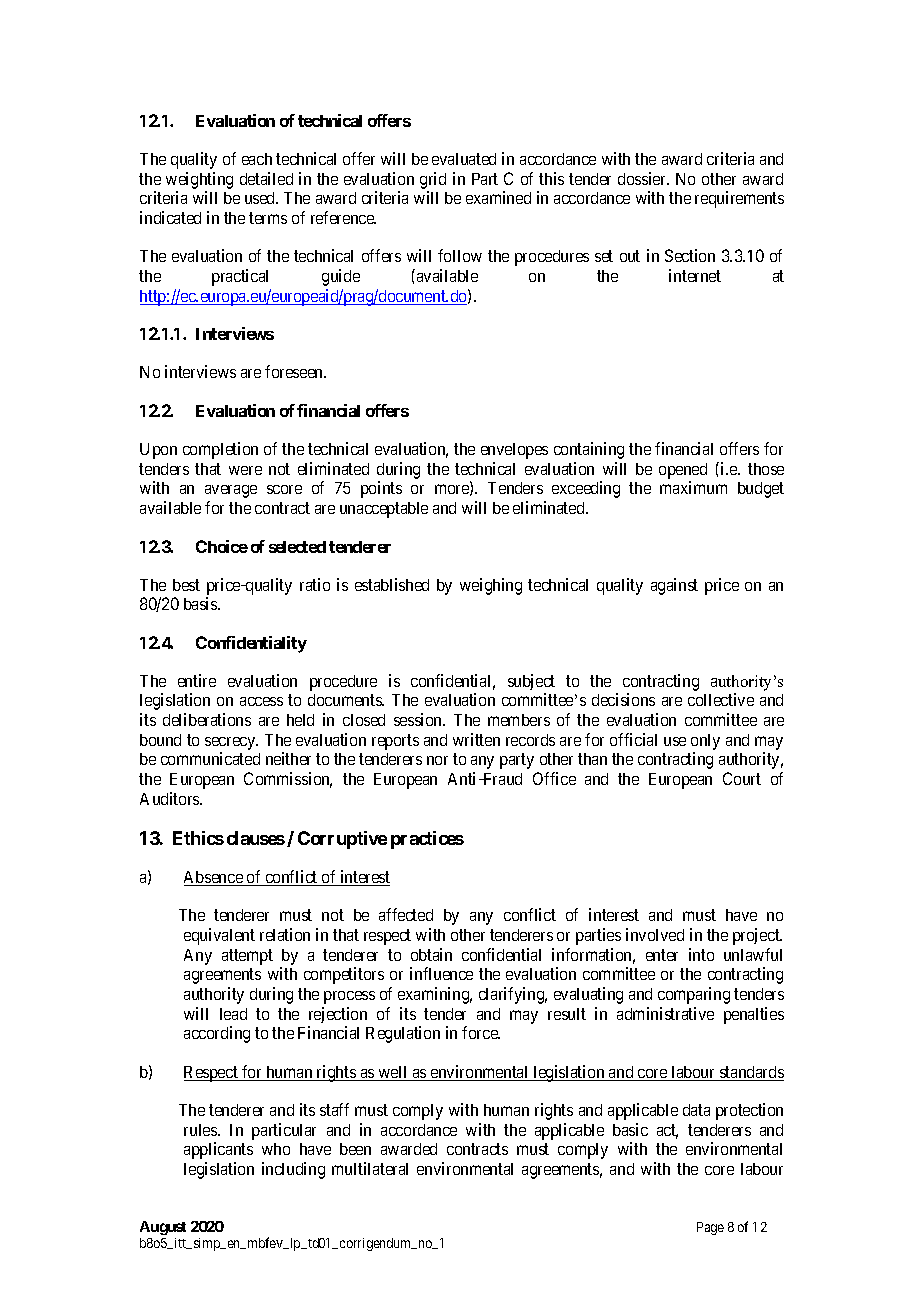 The width and height of the document is (924, 1308). Describe the element at coordinates (220, 450) in the document. I see `completion` at that location.
